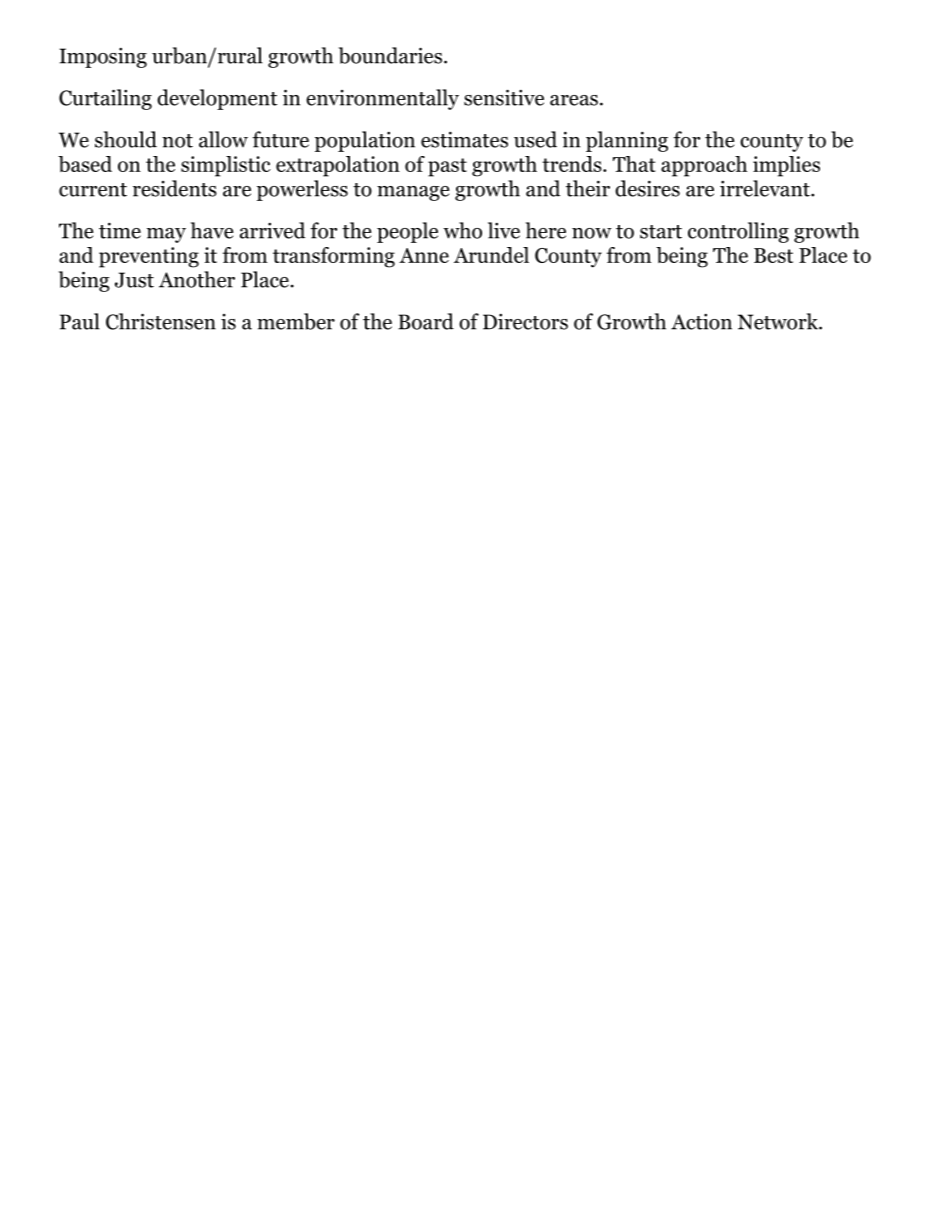 The width and height of the image is (952, 1232). What do you see at coordinates (103, 57) in the image?
I see `Imposing` at bounding box center [103, 57].
